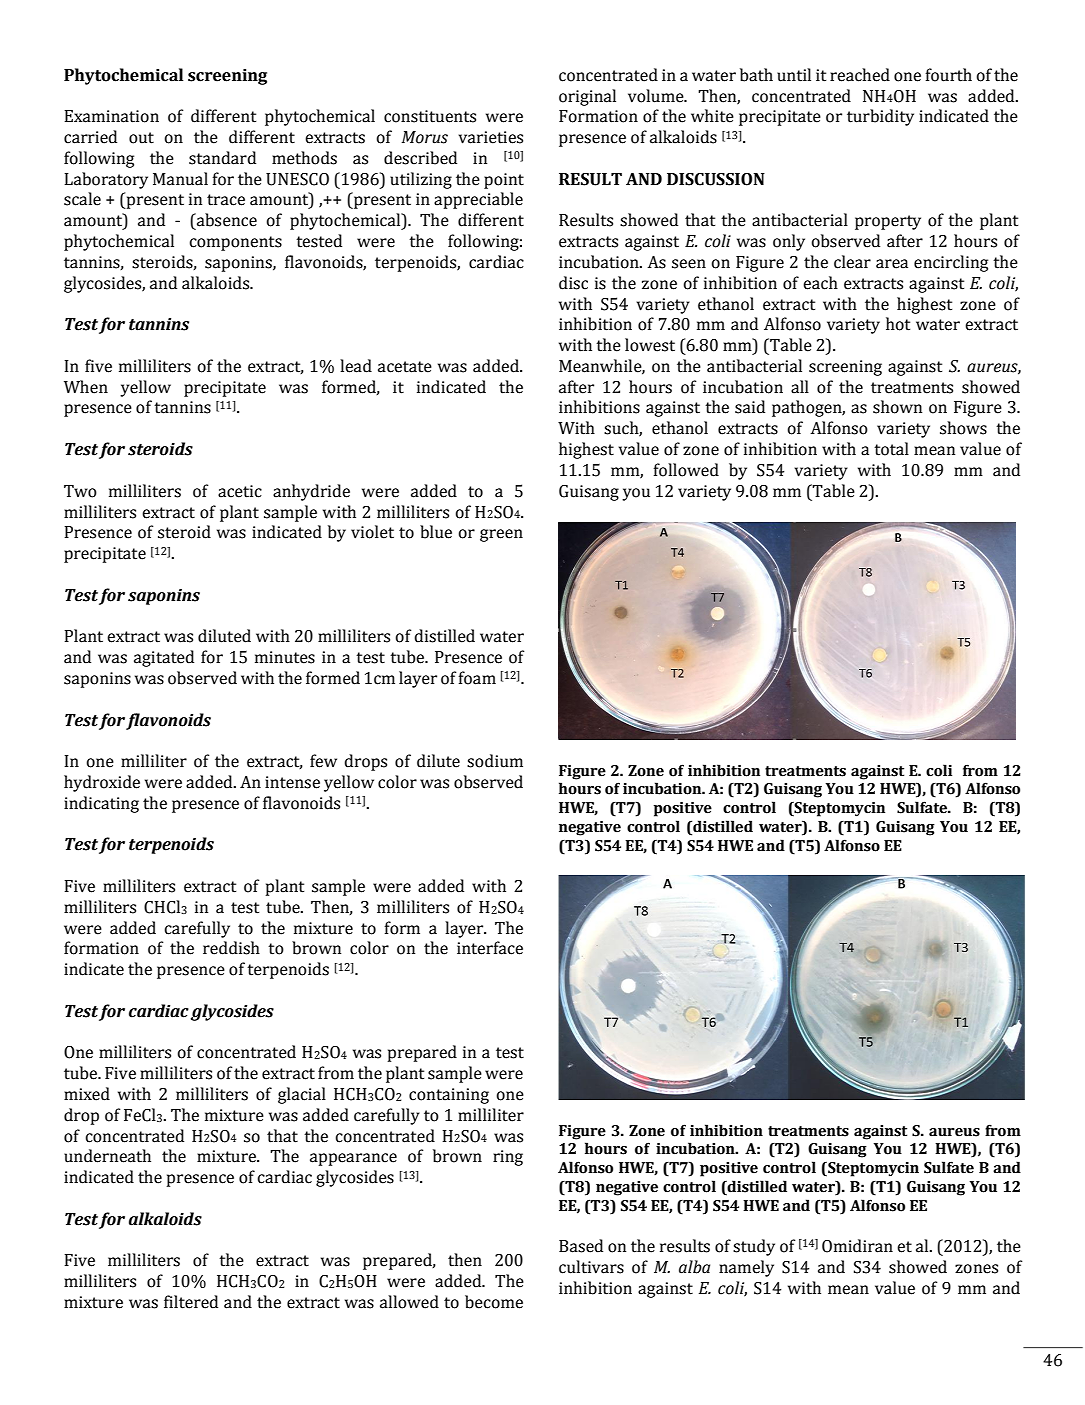 This page has height=1405, width=1085. Describe the element at coordinates (240, 491) in the page. I see `acetic` at that location.
